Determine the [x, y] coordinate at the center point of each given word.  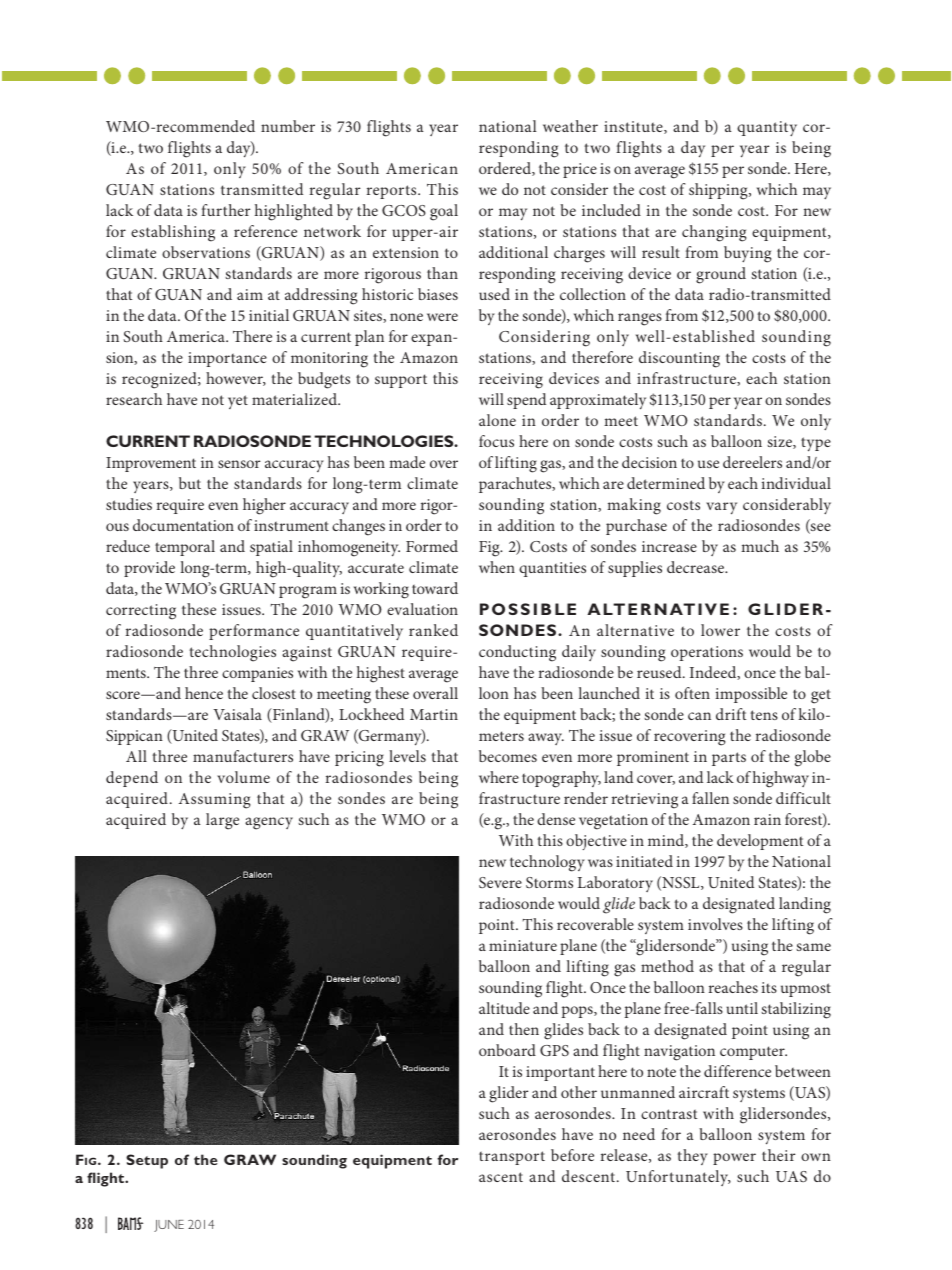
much [760, 546]
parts [729, 759]
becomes [508, 756]
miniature [523, 945]
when [497, 567]
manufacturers [243, 756]
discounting [679, 359]
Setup [147, 1161]
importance [227, 359]
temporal [185, 548]
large [222, 821]
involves [715, 924]
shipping [719, 191]
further [225, 210]
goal [444, 212]
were [442, 317]
